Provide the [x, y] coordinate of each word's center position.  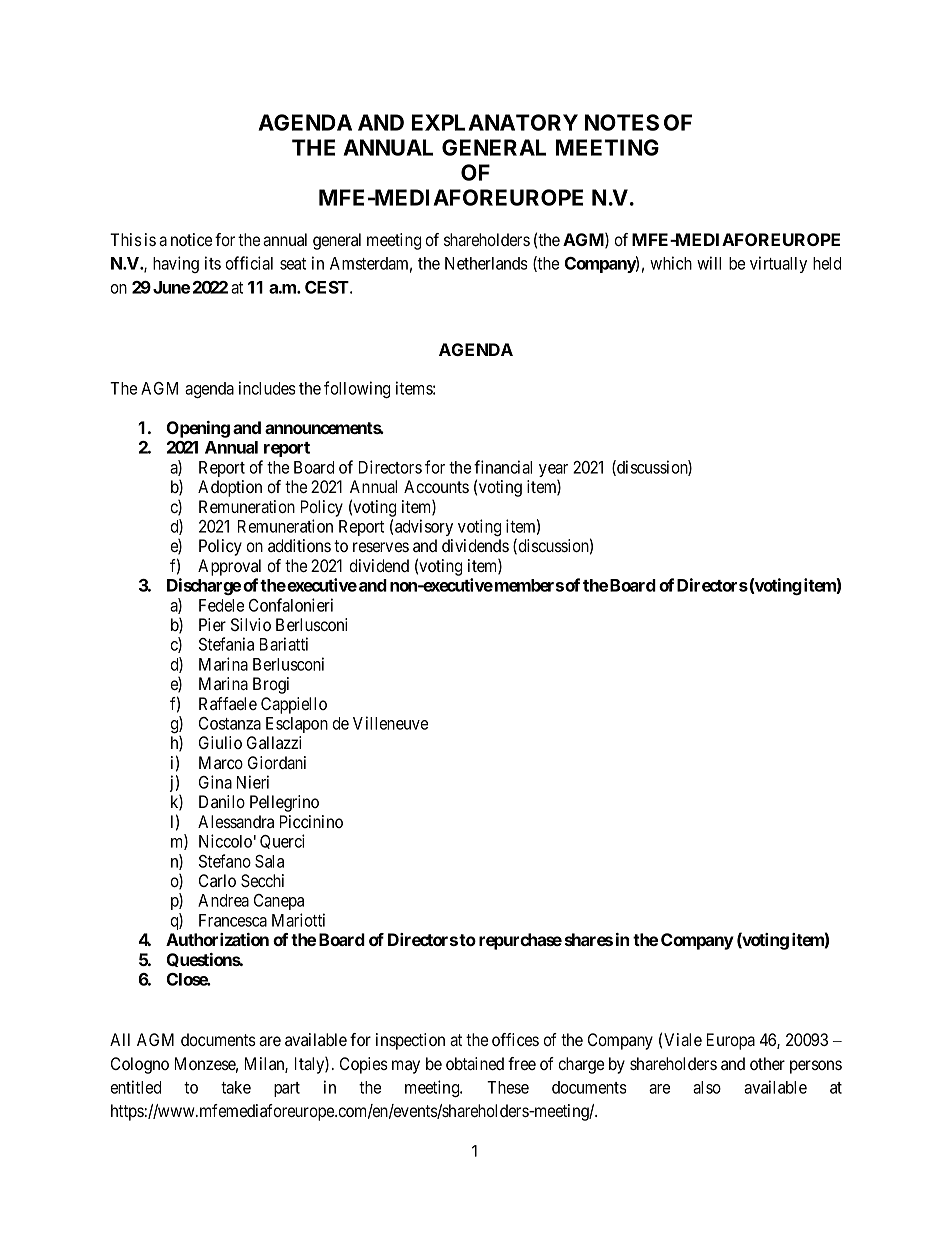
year [553, 472]
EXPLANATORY [495, 122]
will [709, 263]
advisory [424, 527]
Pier [212, 624]
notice [191, 239]
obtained [475, 1063]
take [236, 1087]
